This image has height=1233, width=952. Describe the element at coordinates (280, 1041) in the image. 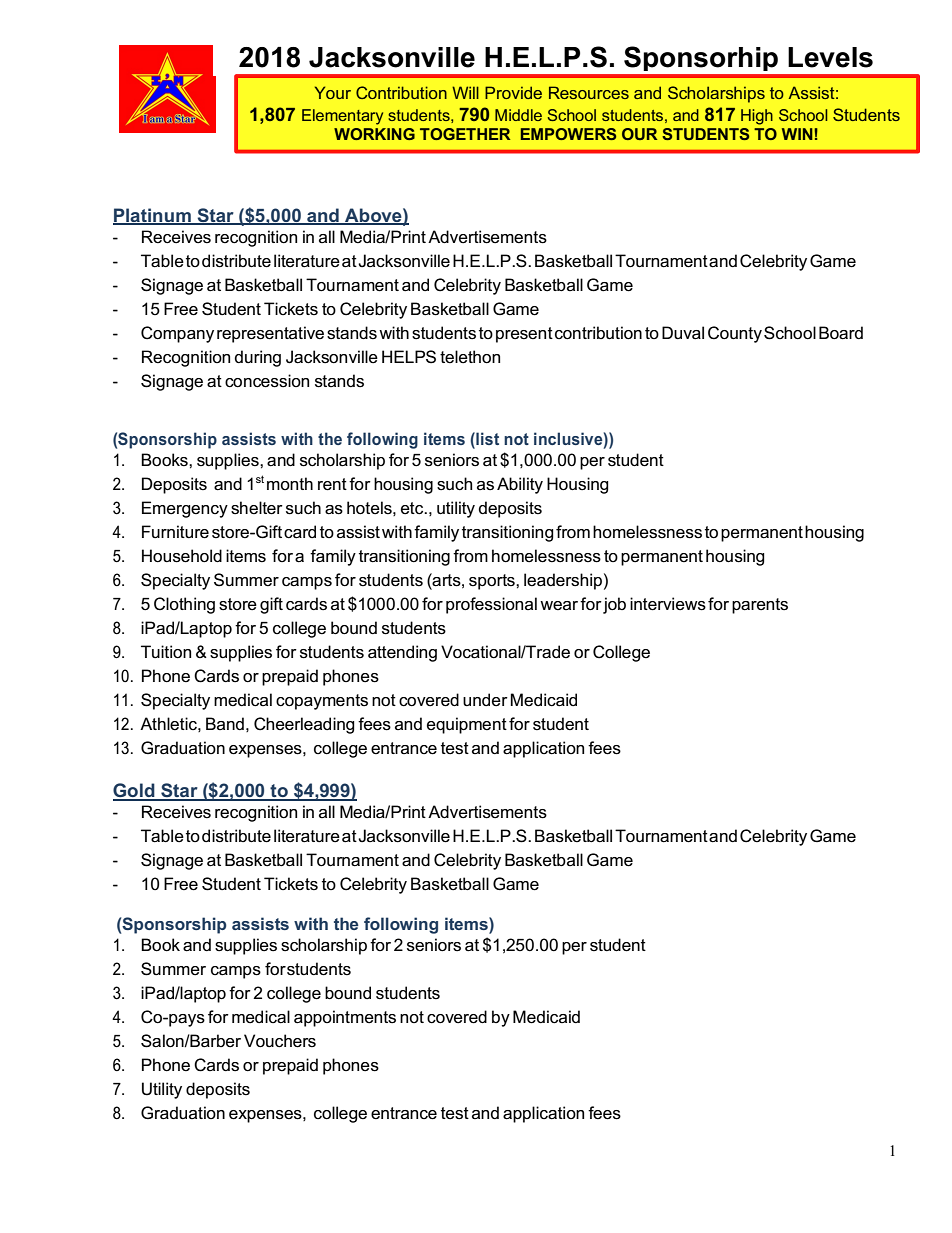

I see `Vouchers` at that location.
